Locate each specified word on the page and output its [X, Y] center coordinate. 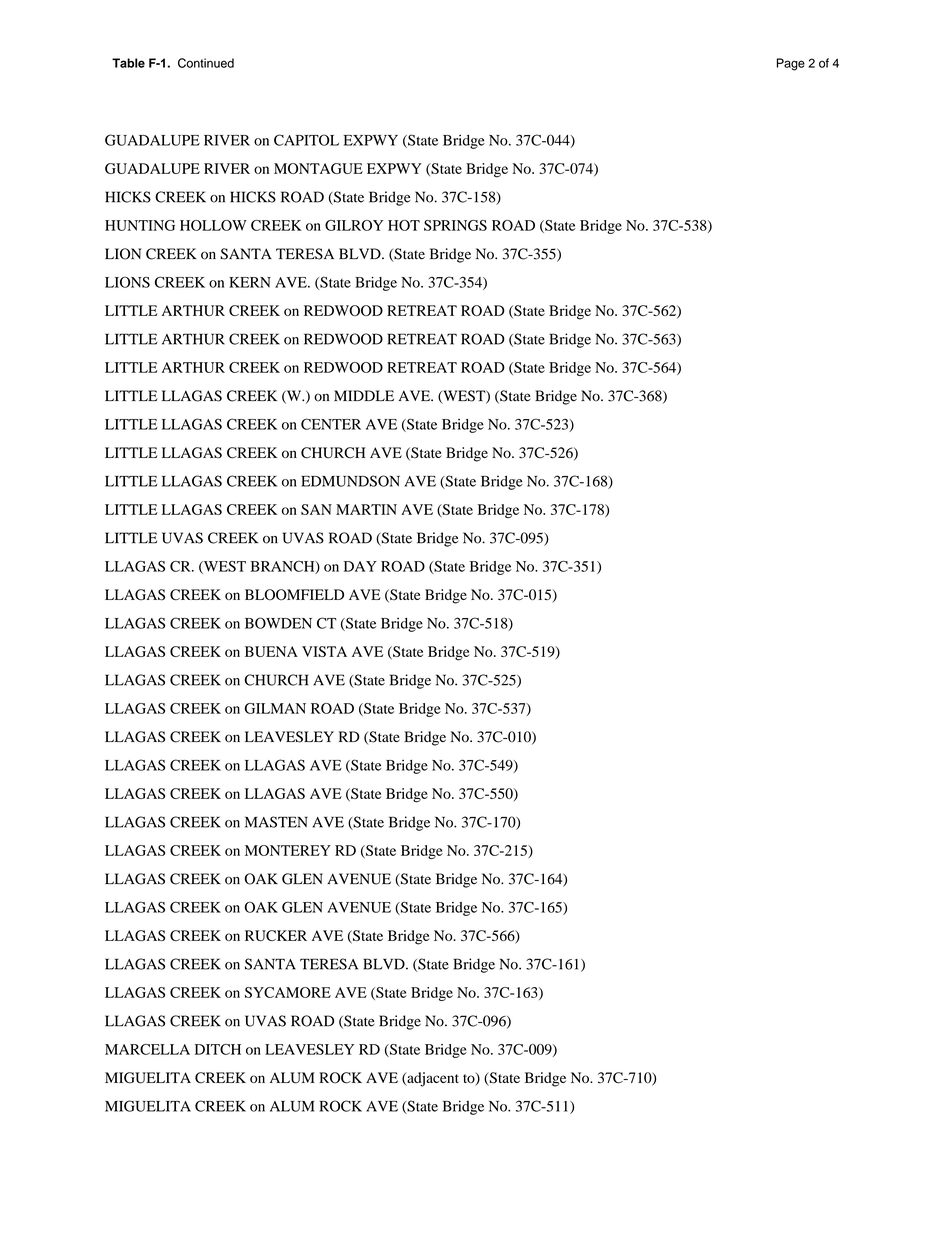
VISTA [324, 651]
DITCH [218, 1049]
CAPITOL [306, 140]
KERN [250, 282]
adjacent [432, 1079]
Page [791, 64]
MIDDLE [364, 395]
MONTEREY [288, 850]
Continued [206, 63]
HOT [404, 225]
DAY [360, 566]
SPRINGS [455, 225]
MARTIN [366, 509]
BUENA [271, 651]
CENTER [331, 424]
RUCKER [276, 935]
